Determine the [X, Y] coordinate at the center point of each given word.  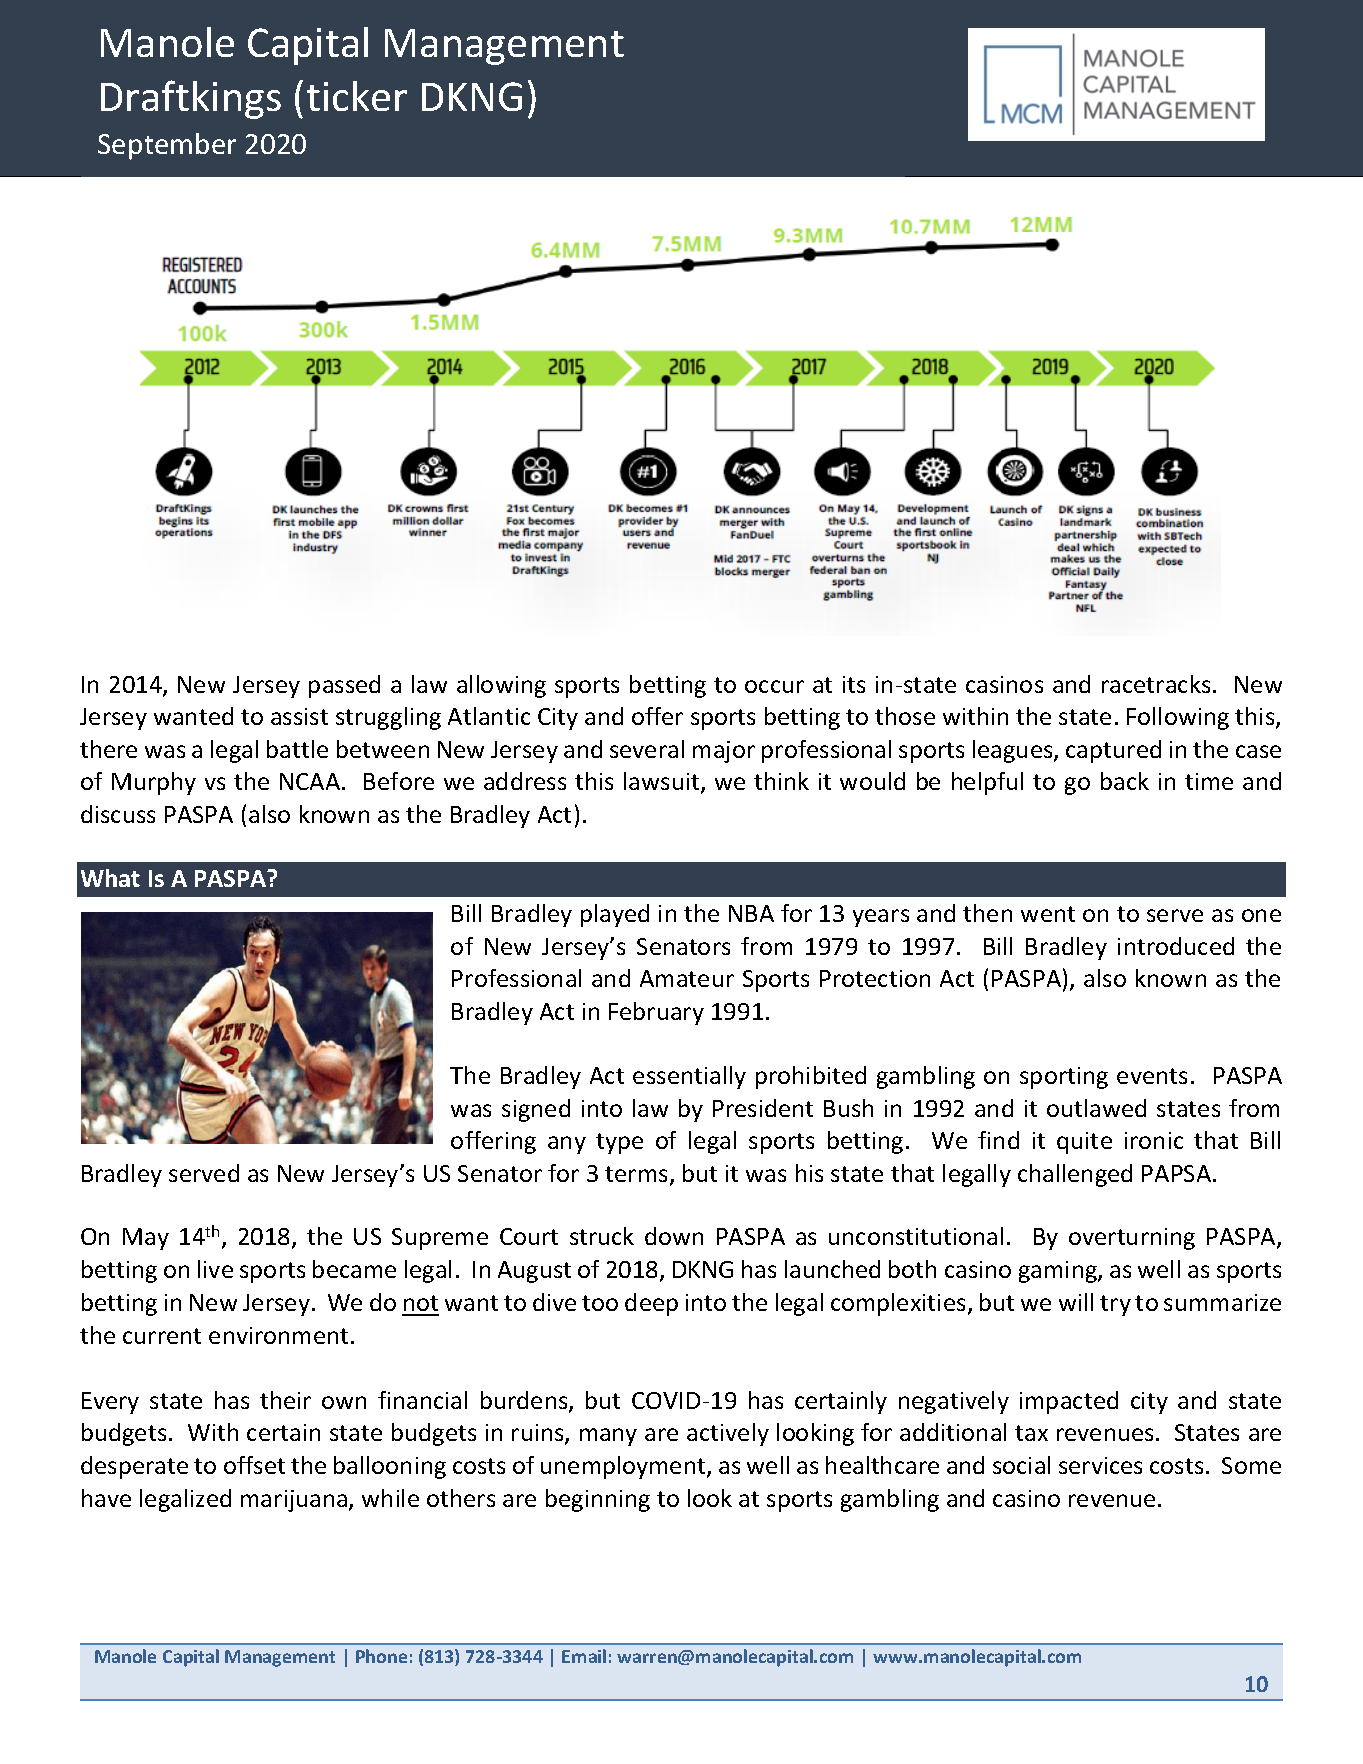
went [1048, 914]
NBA [751, 913]
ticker [357, 96]
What [110, 878]
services [1100, 1465]
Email [584, 1656]
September [167, 146]
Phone [381, 1656]
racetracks [1156, 684]
